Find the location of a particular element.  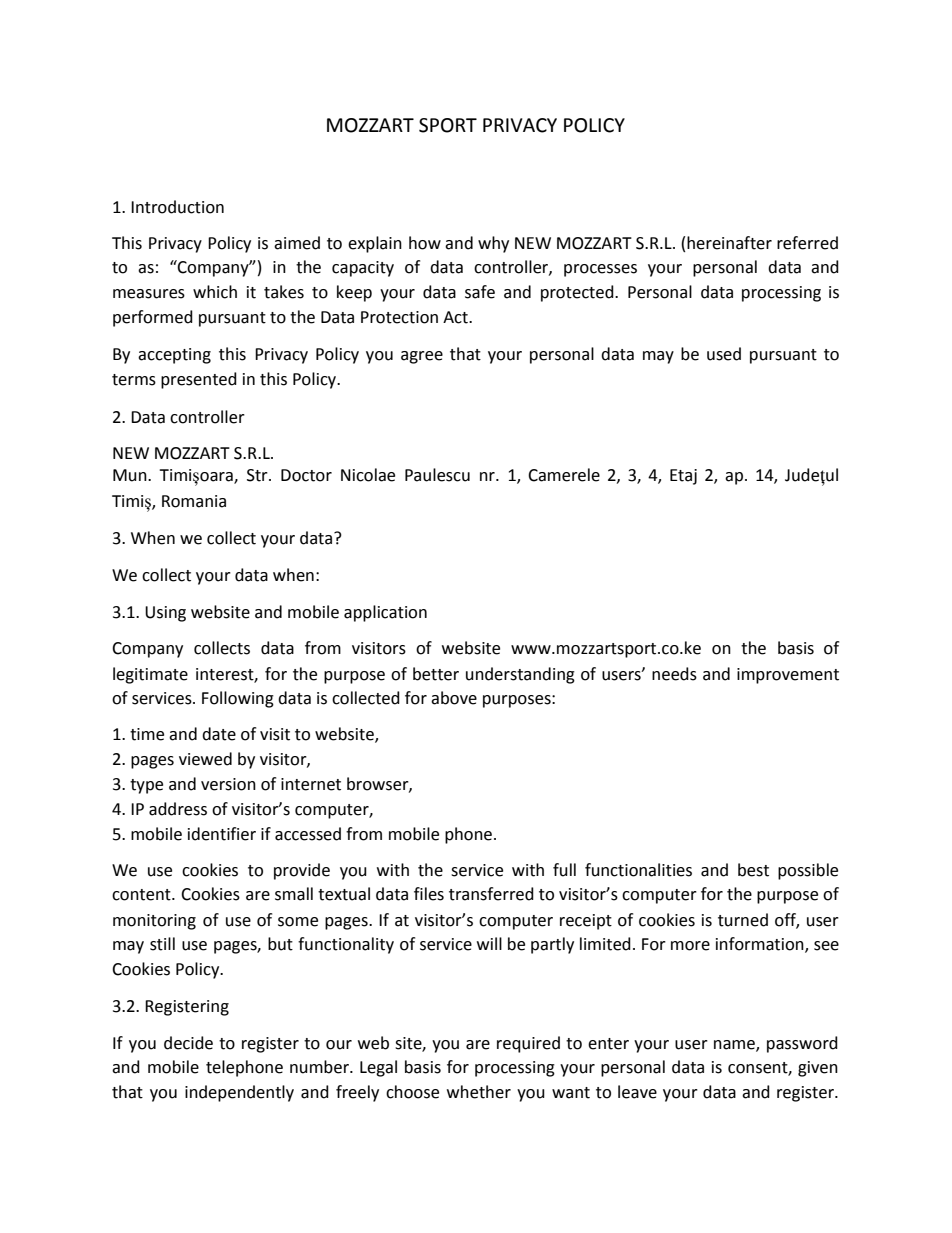

above is located at coordinates (454, 698).
